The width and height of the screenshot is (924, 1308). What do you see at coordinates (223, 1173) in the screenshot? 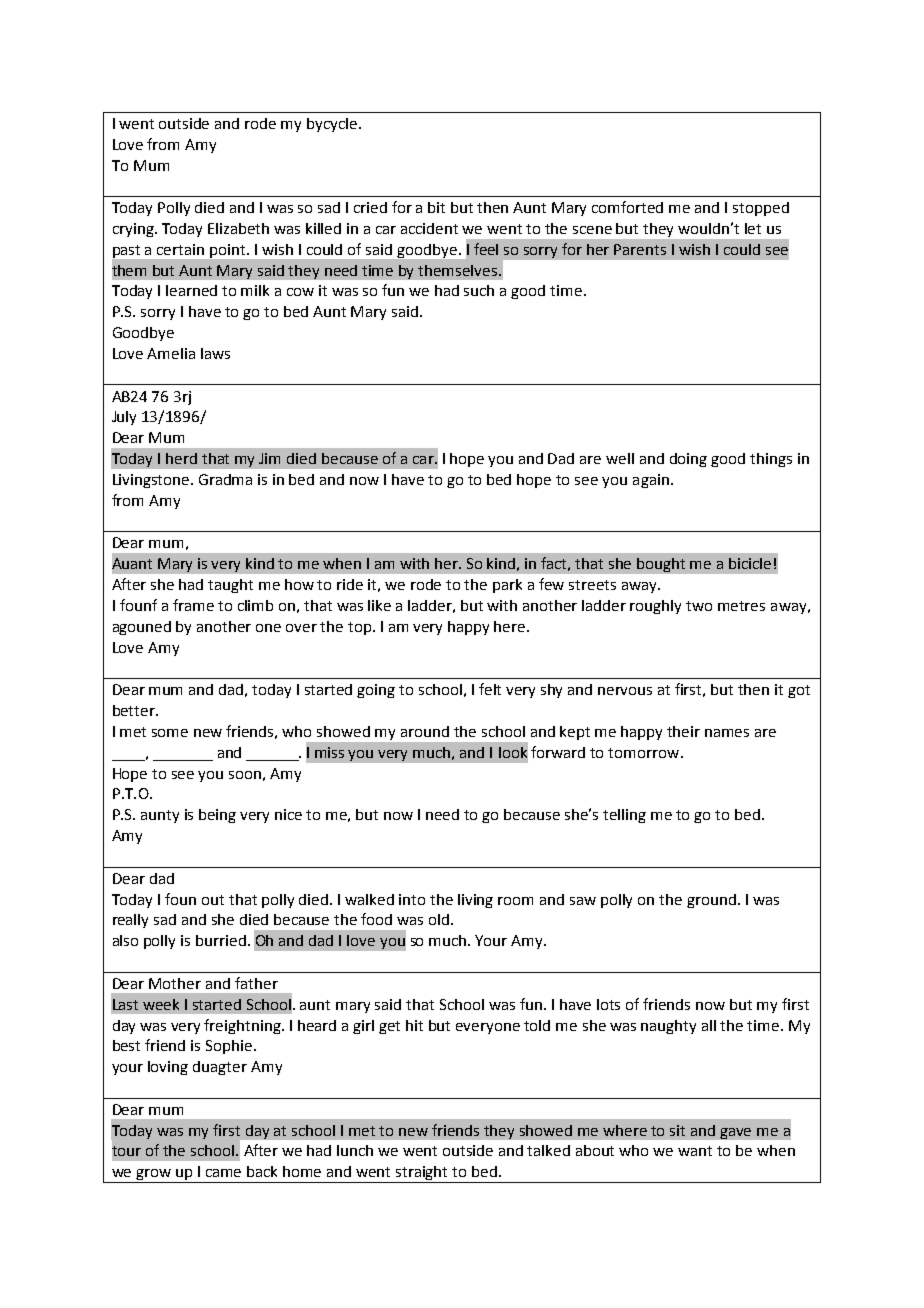
I see `came` at bounding box center [223, 1173].
